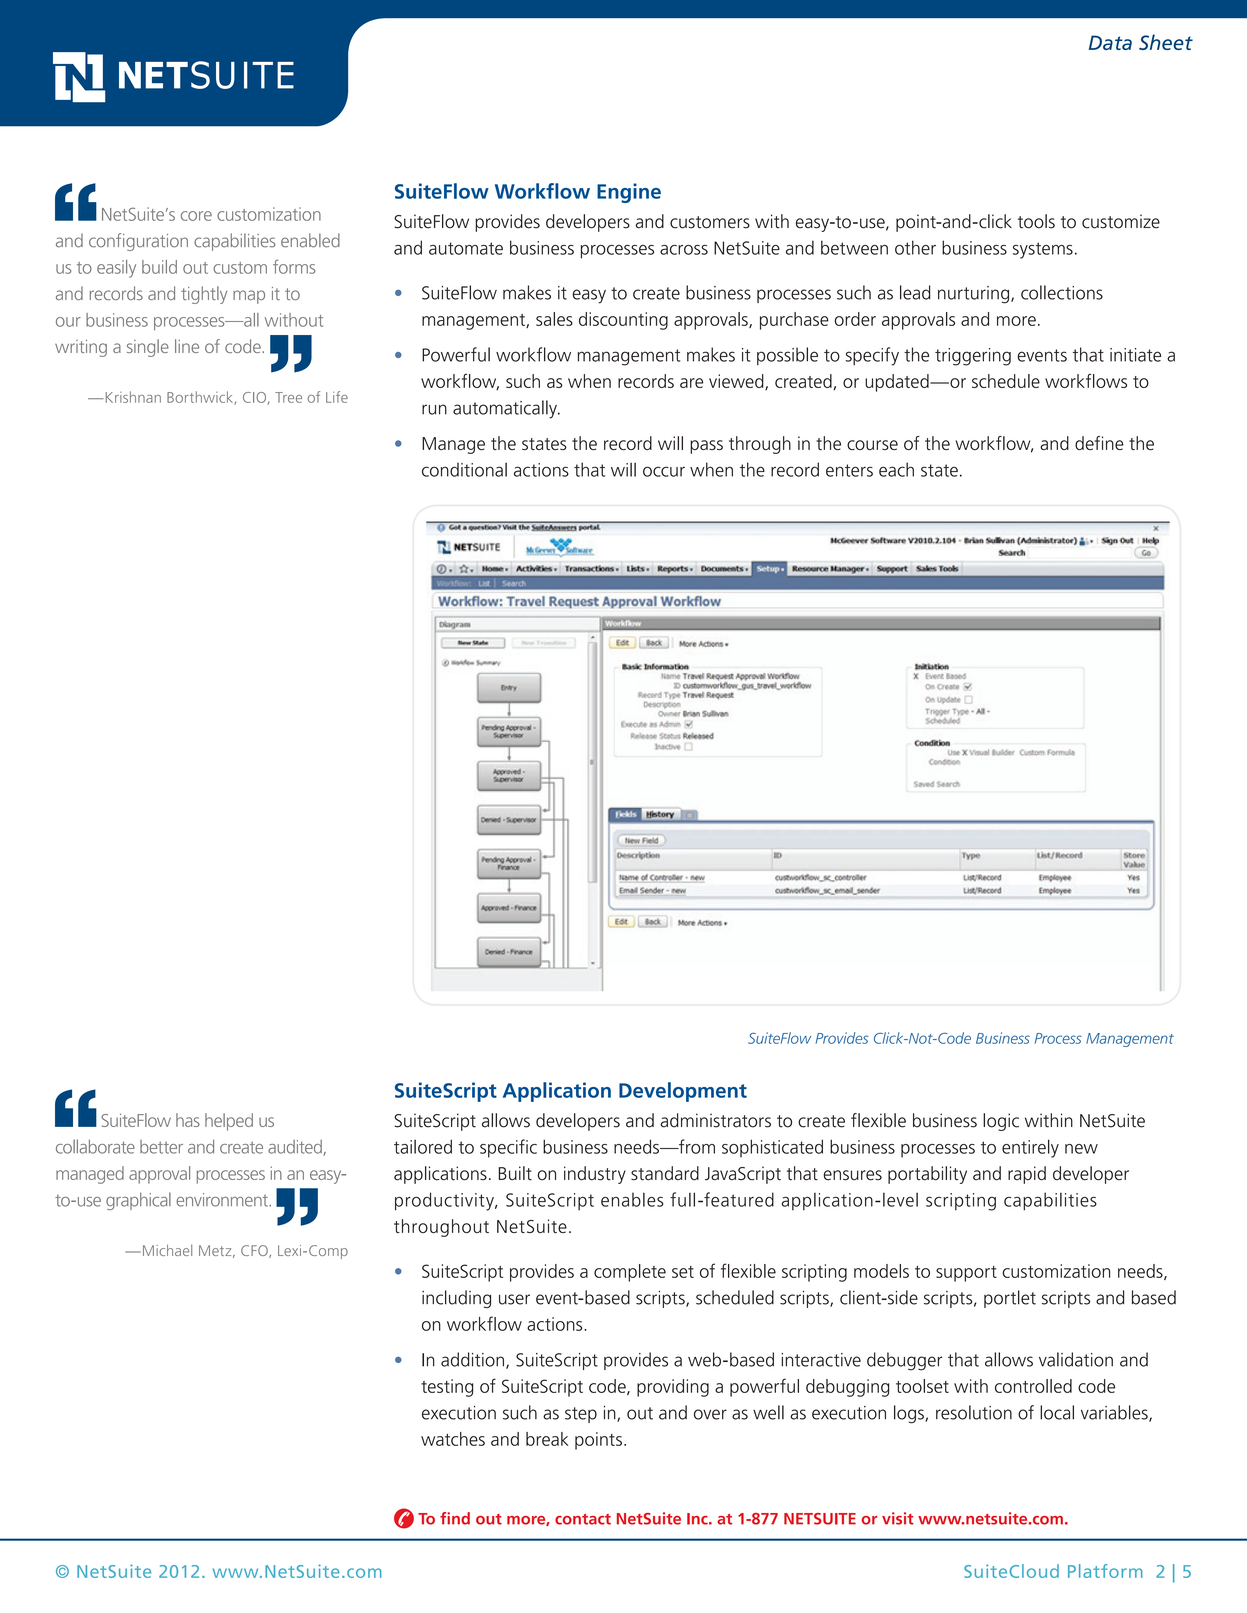  I want to click on Development, so click(683, 1092).
